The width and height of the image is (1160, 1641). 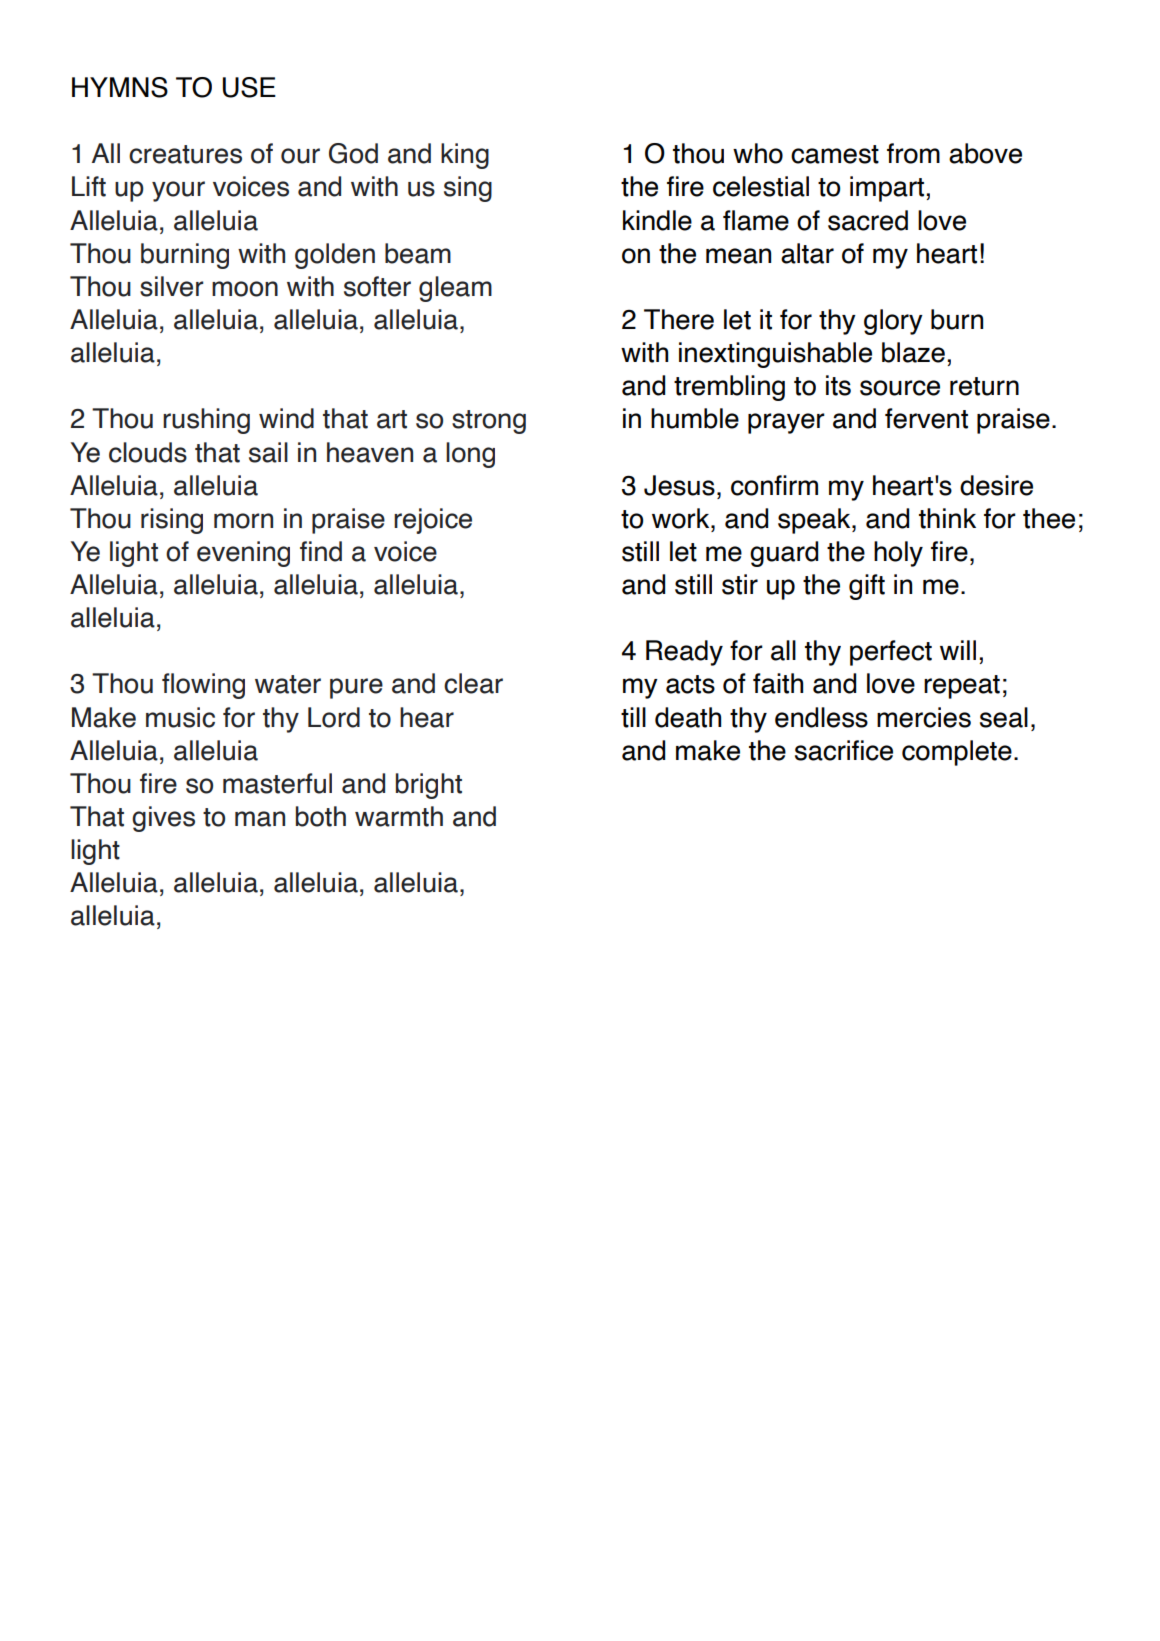 What do you see at coordinates (913, 352) in the image?
I see `blaze` at bounding box center [913, 352].
